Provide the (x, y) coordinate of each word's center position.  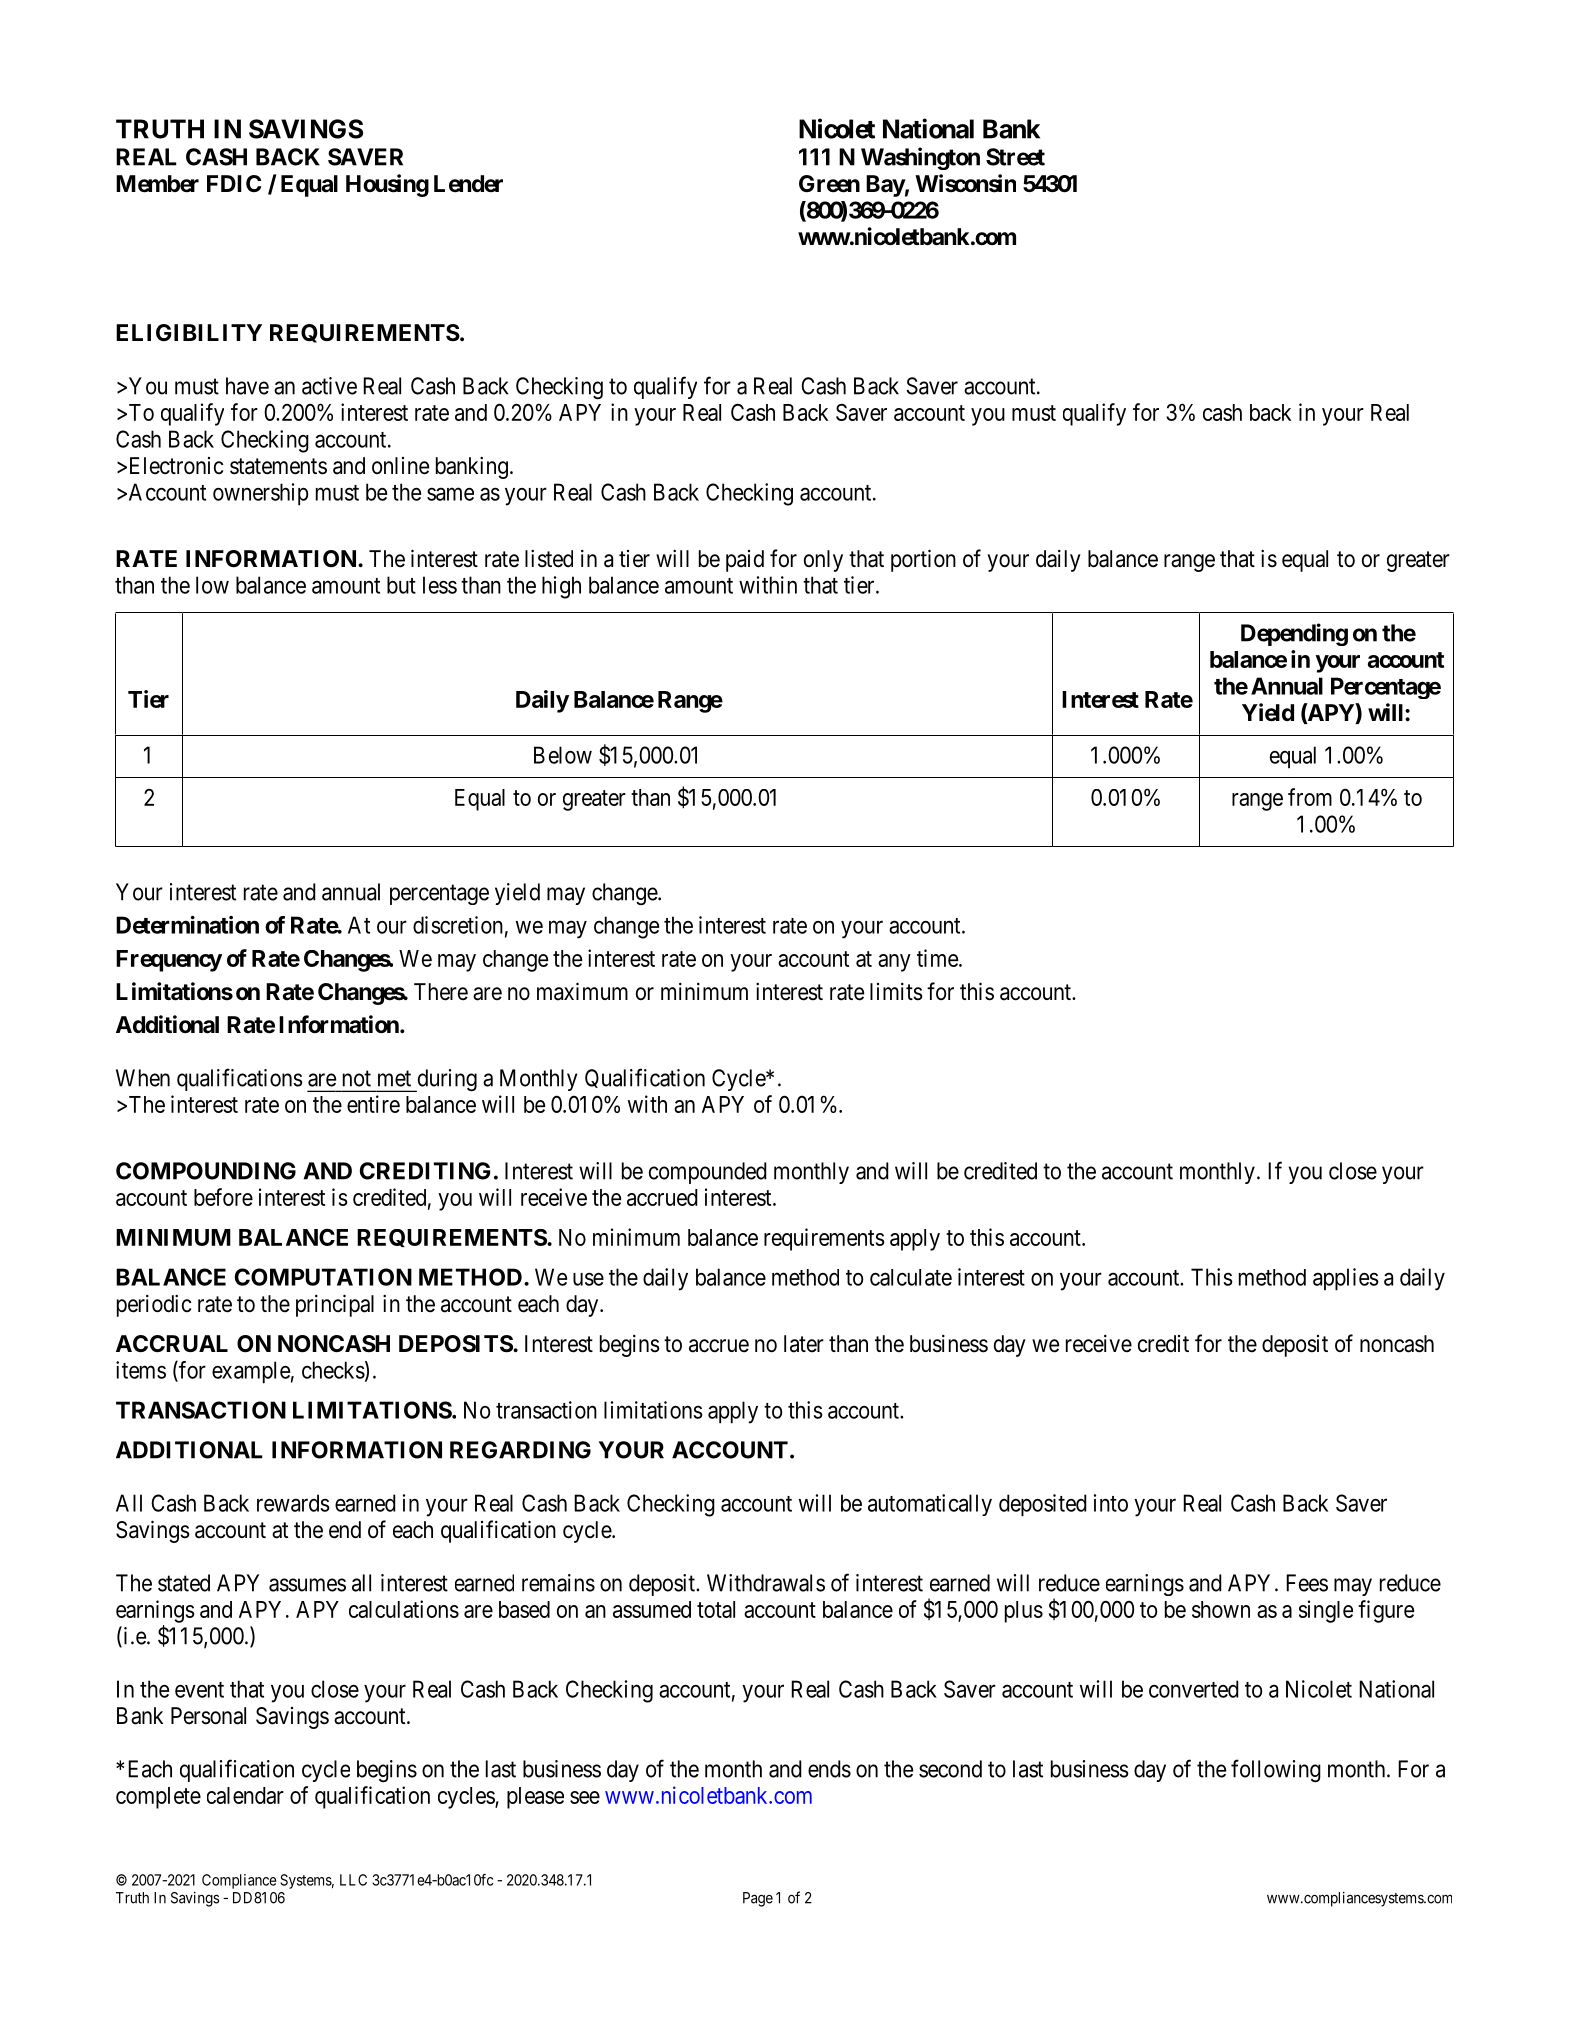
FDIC (234, 183)
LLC (353, 1880)
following (1276, 1771)
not (357, 1078)
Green (829, 184)
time (938, 958)
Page (758, 1899)
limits (896, 992)
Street (1015, 157)
